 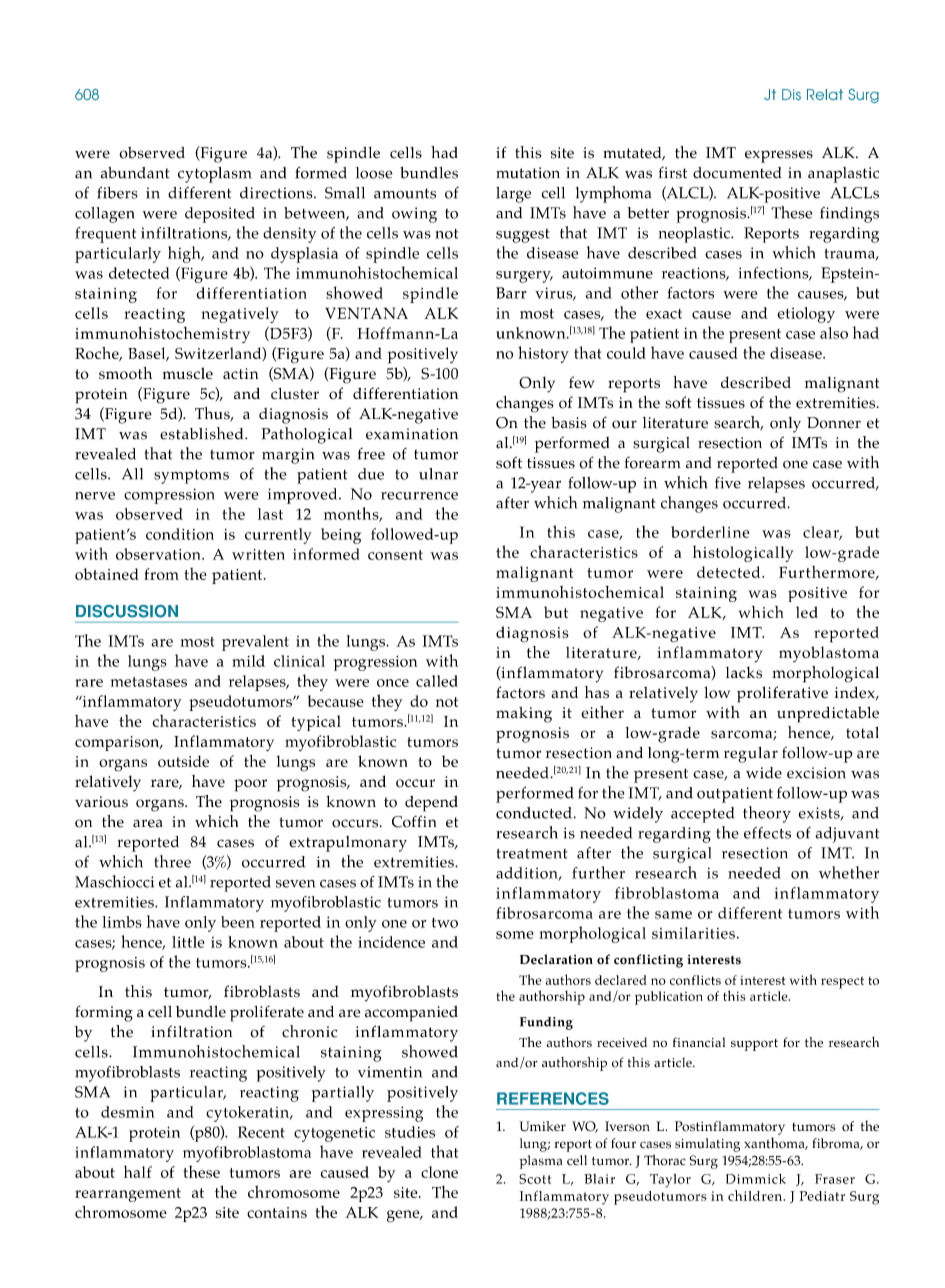 I want to click on half, so click(x=138, y=1171).
